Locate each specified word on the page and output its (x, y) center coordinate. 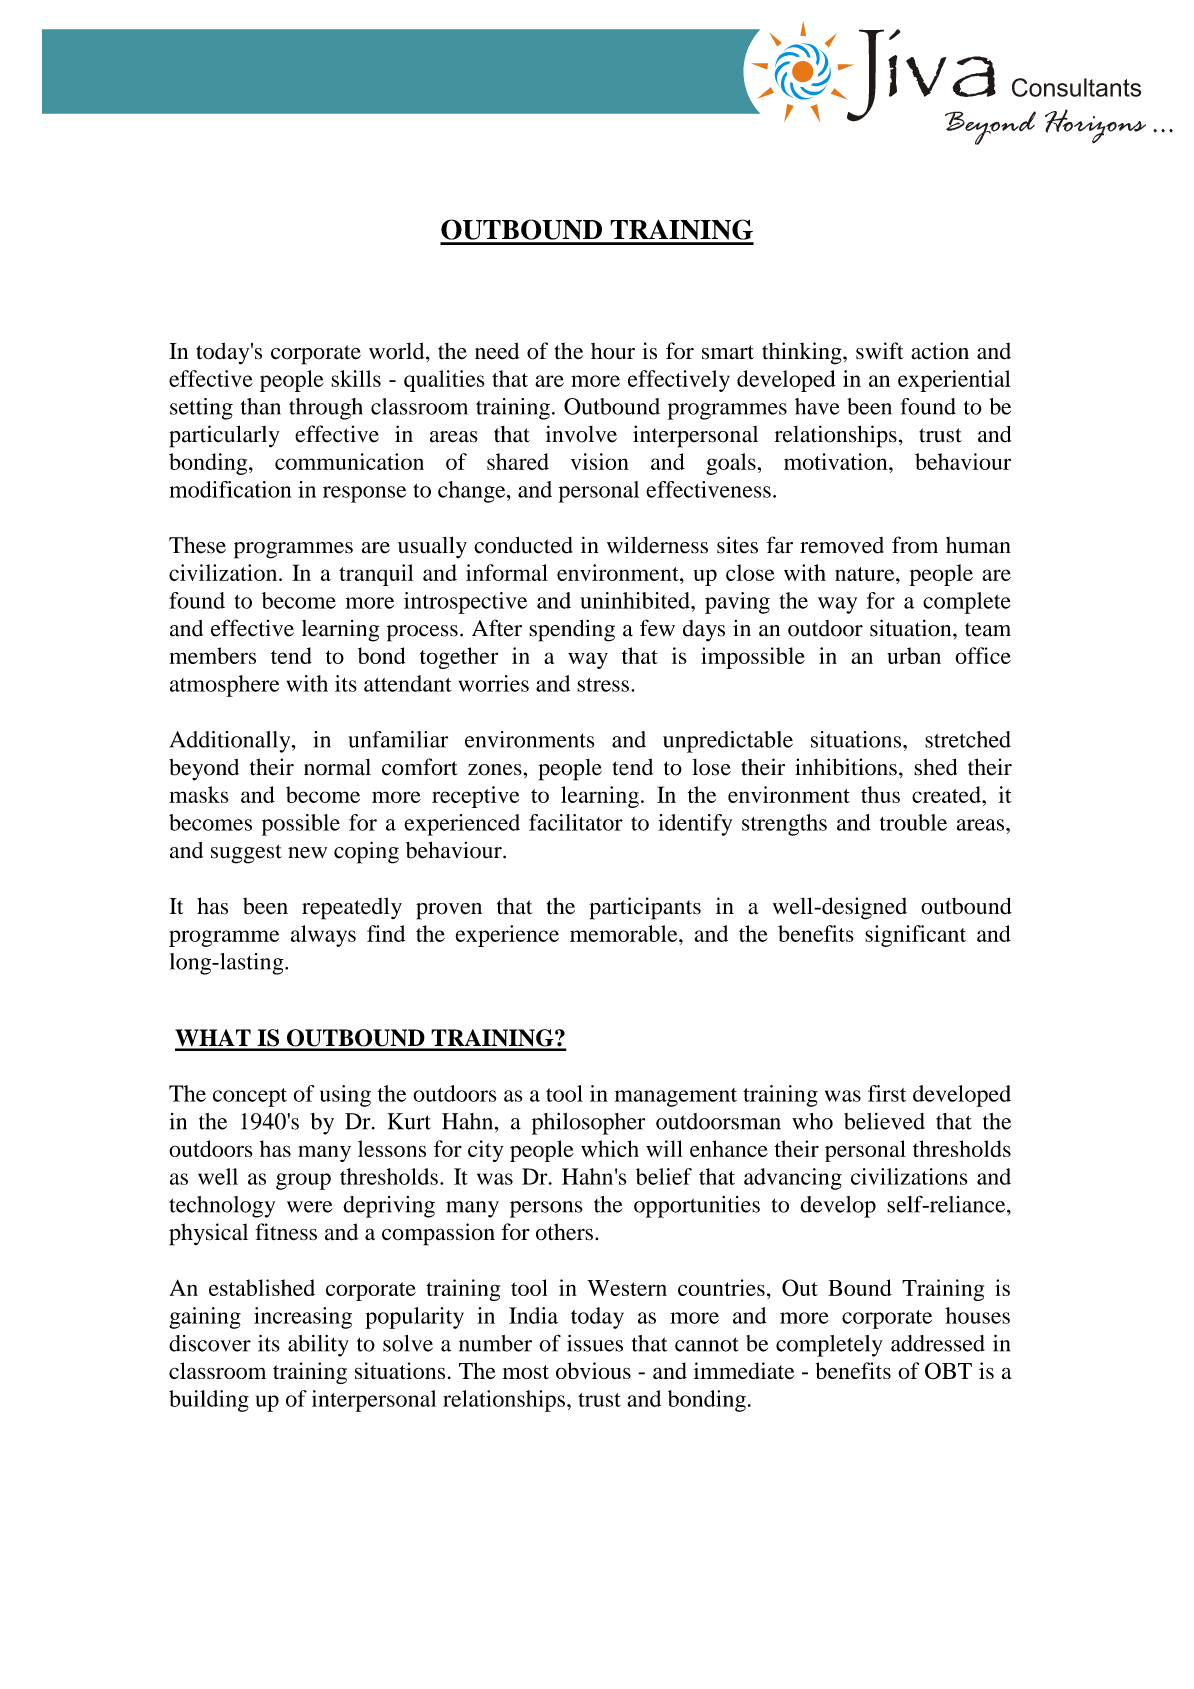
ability (318, 1346)
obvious (593, 1370)
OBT (948, 1371)
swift (880, 351)
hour (613, 351)
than (261, 406)
